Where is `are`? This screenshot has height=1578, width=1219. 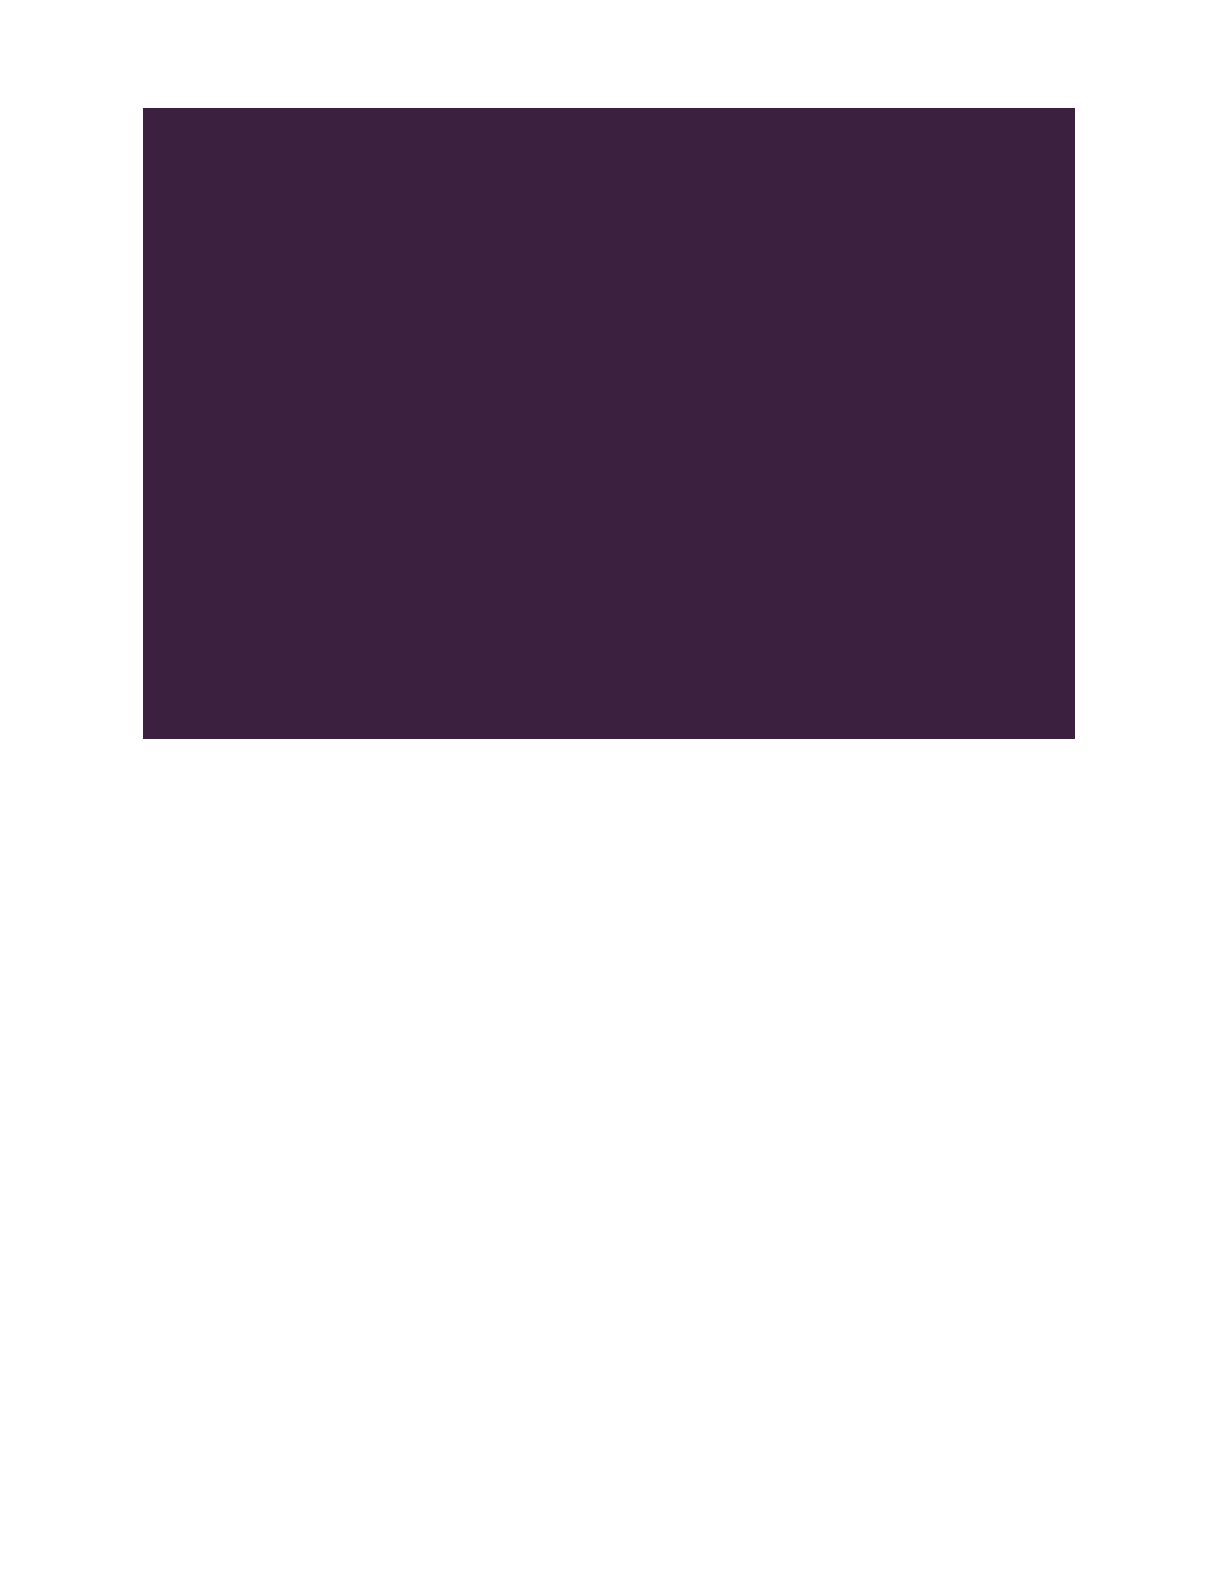 are is located at coordinates (805, 357).
